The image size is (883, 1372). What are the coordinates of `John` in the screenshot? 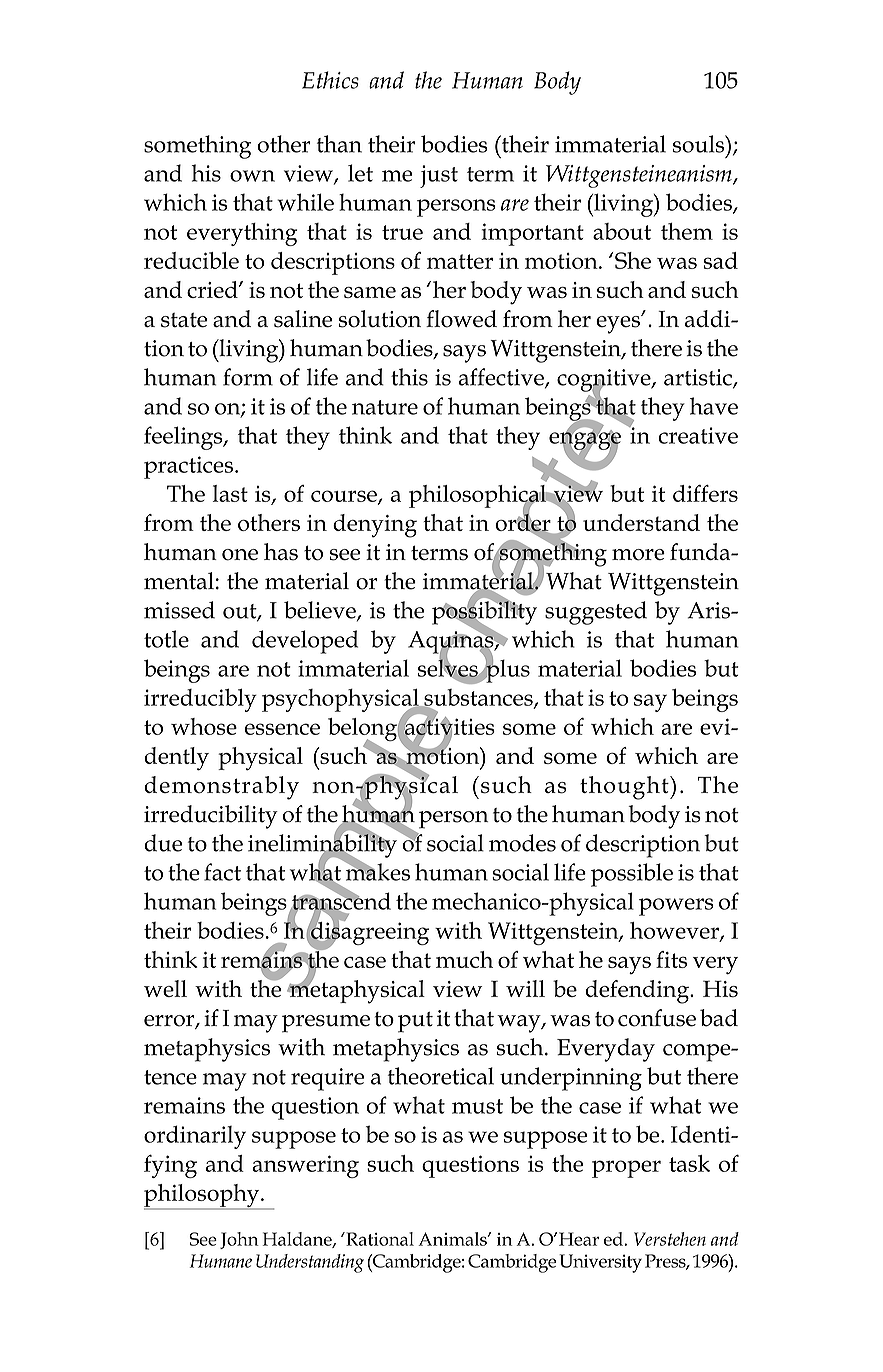 It's located at (239, 1240).
